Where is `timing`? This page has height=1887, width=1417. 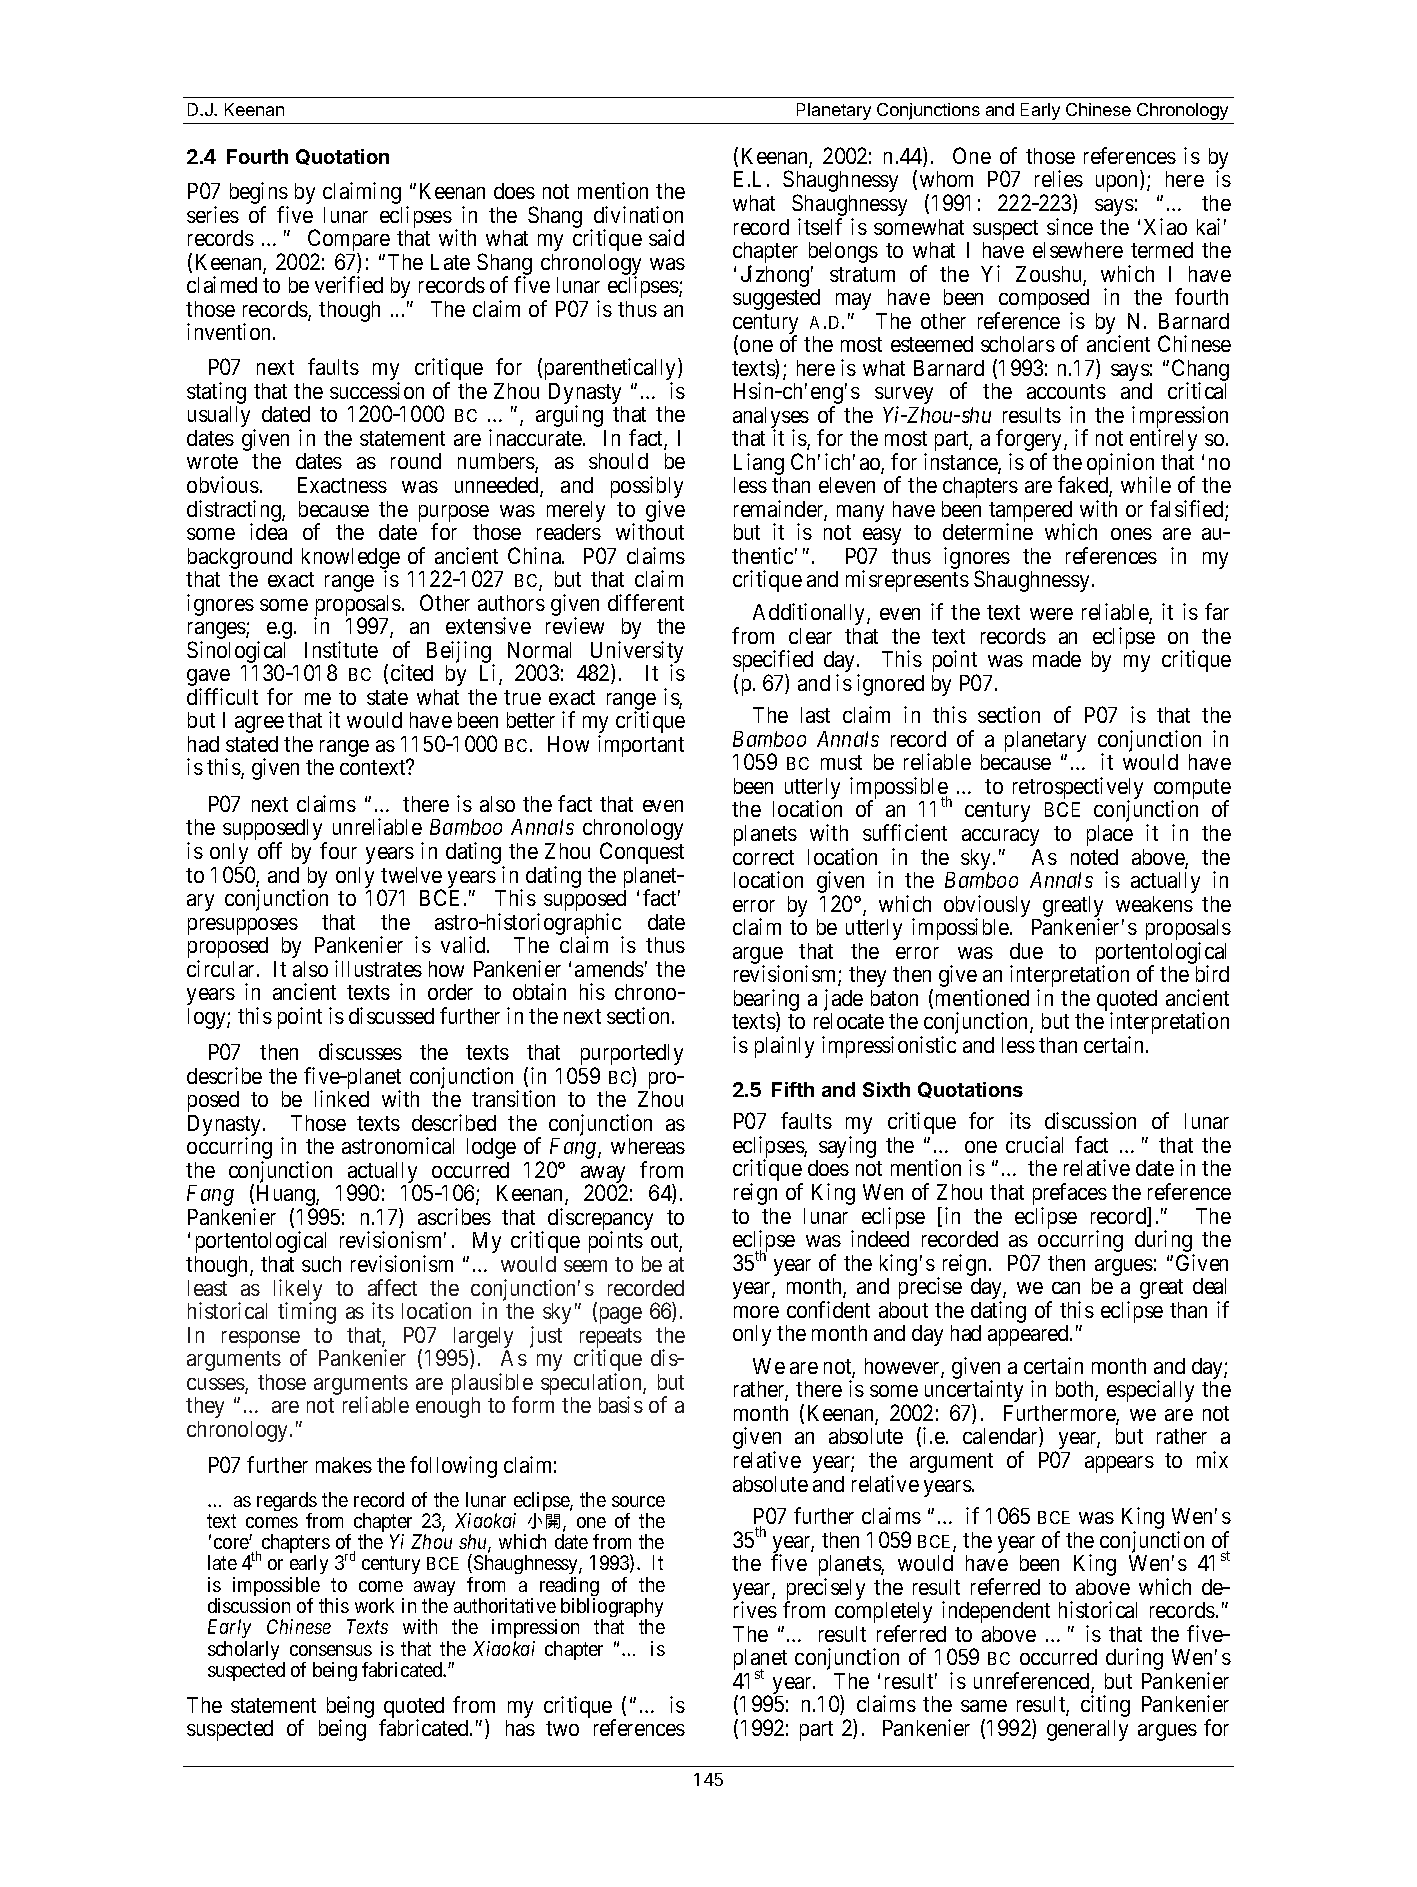 timing is located at coordinates (307, 1313).
